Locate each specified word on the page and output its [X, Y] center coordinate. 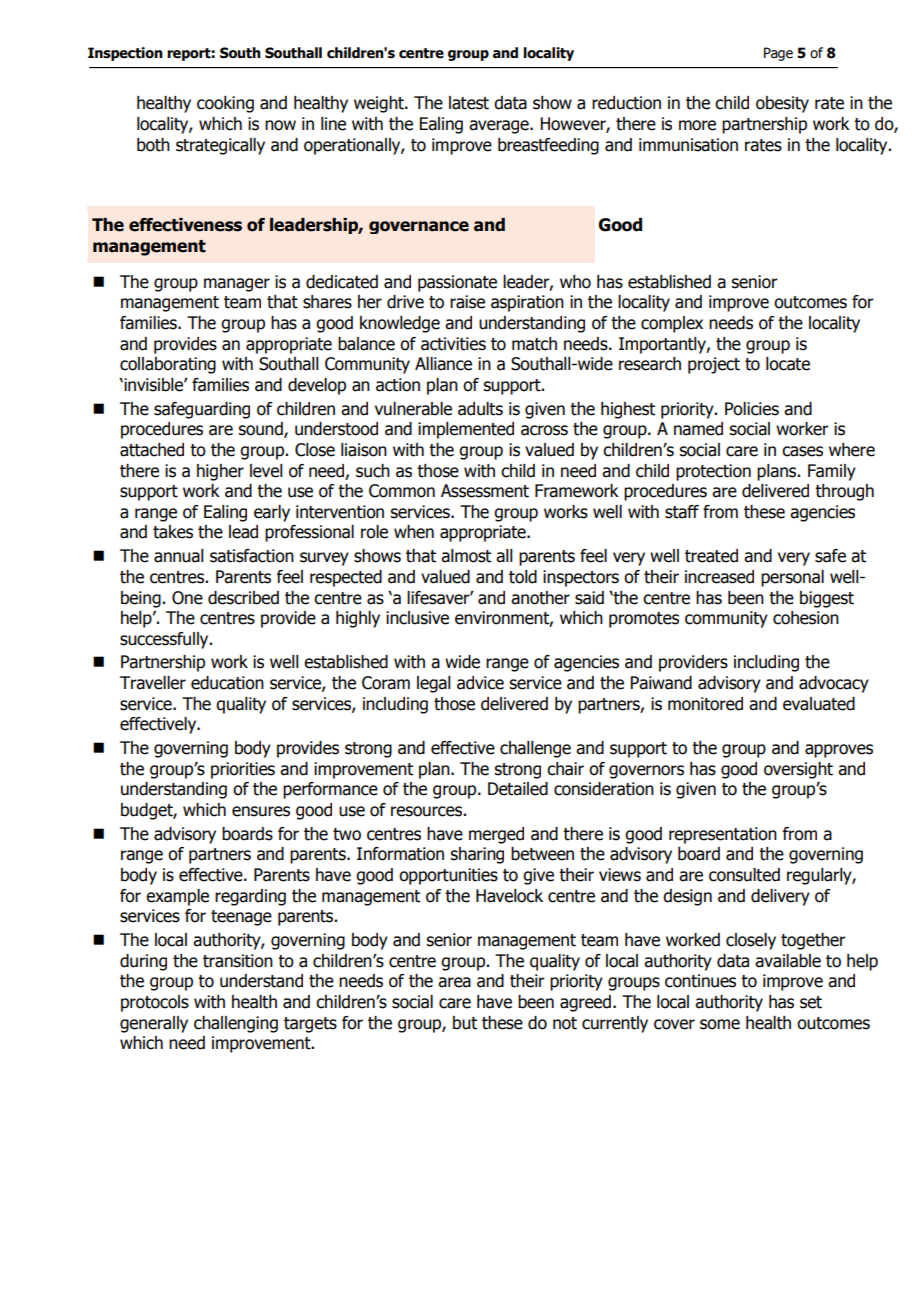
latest [469, 103]
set [811, 1002]
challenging [236, 1024]
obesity [782, 104]
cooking [225, 104]
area [454, 982]
